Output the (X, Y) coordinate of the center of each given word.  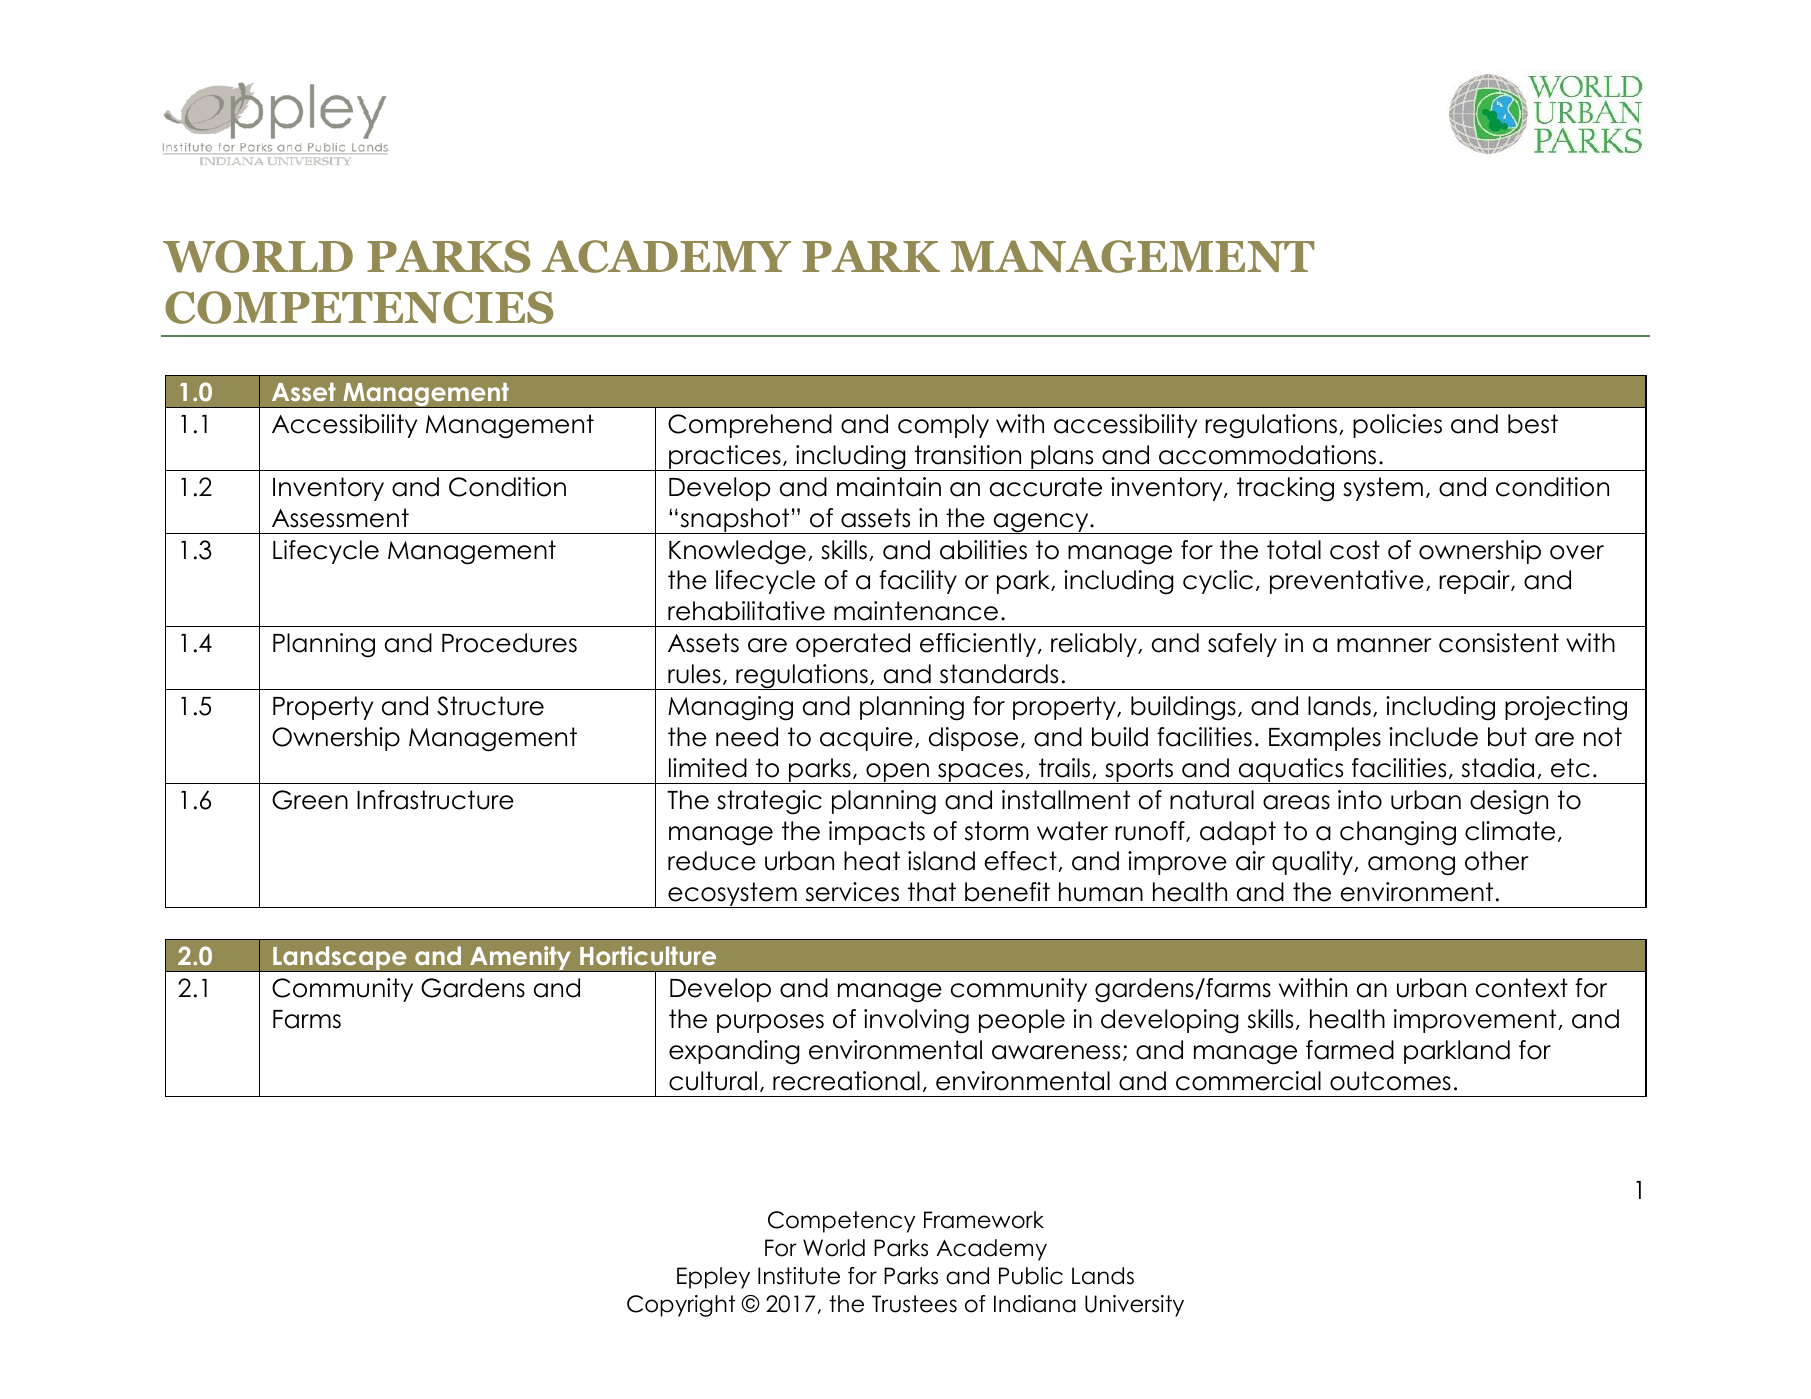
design (1509, 802)
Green (310, 800)
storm (997, 831)
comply (943, 426)
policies (1397, 426)
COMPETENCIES (359, 307)
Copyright (681, 1306)
